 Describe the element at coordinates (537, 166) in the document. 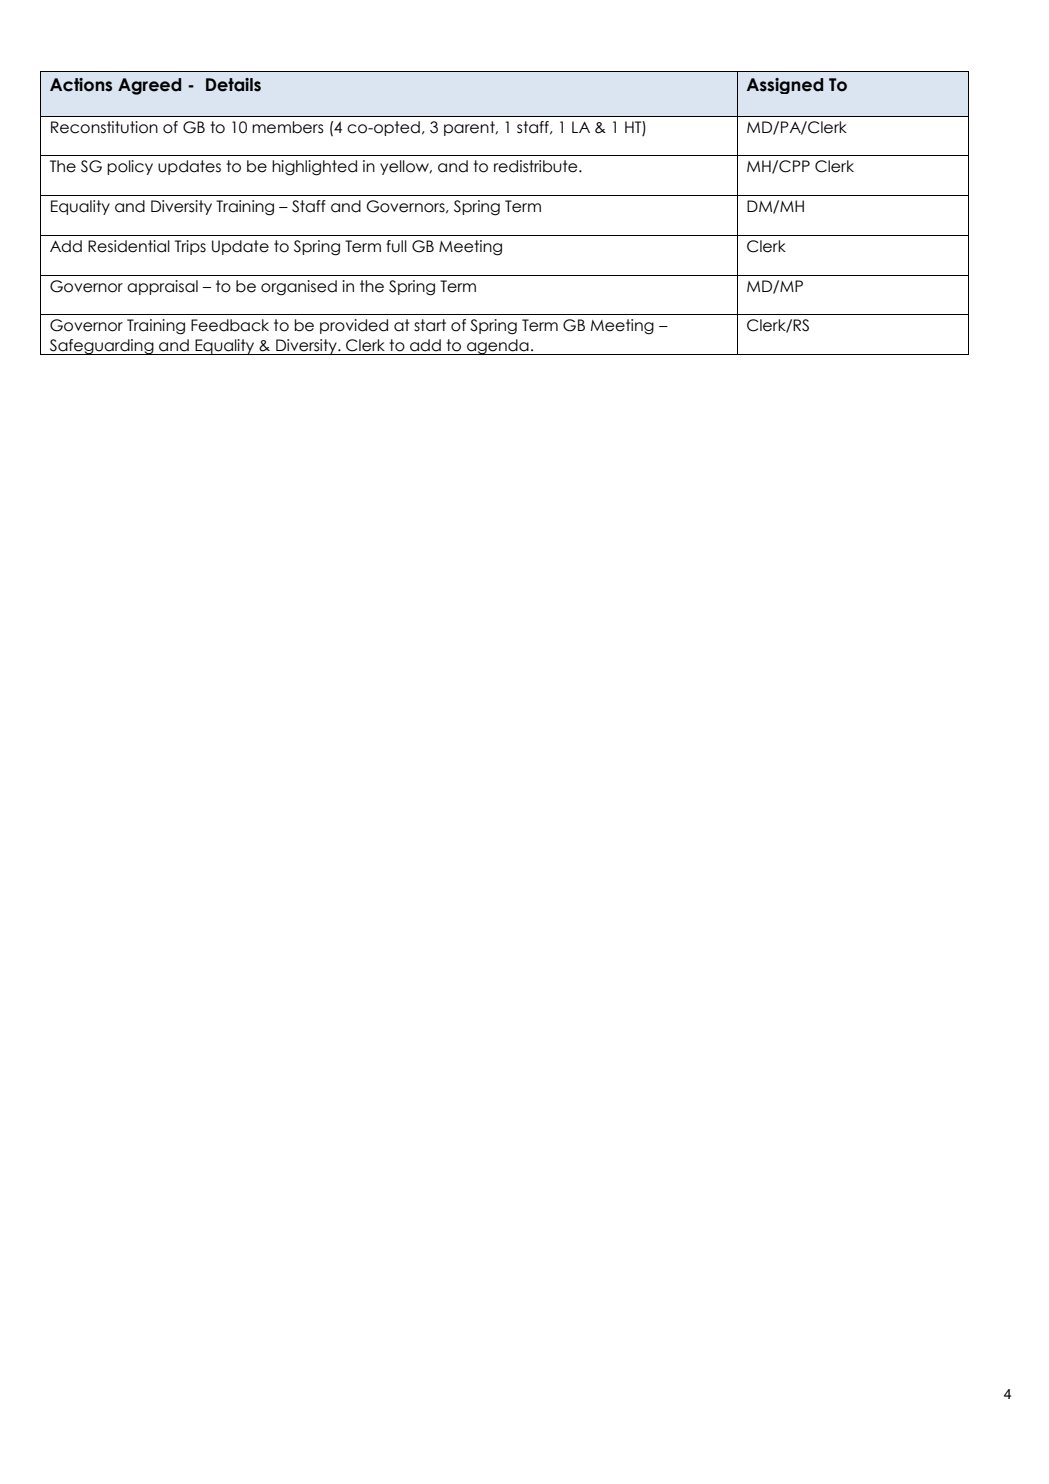

I see `redistribute` at that location.
